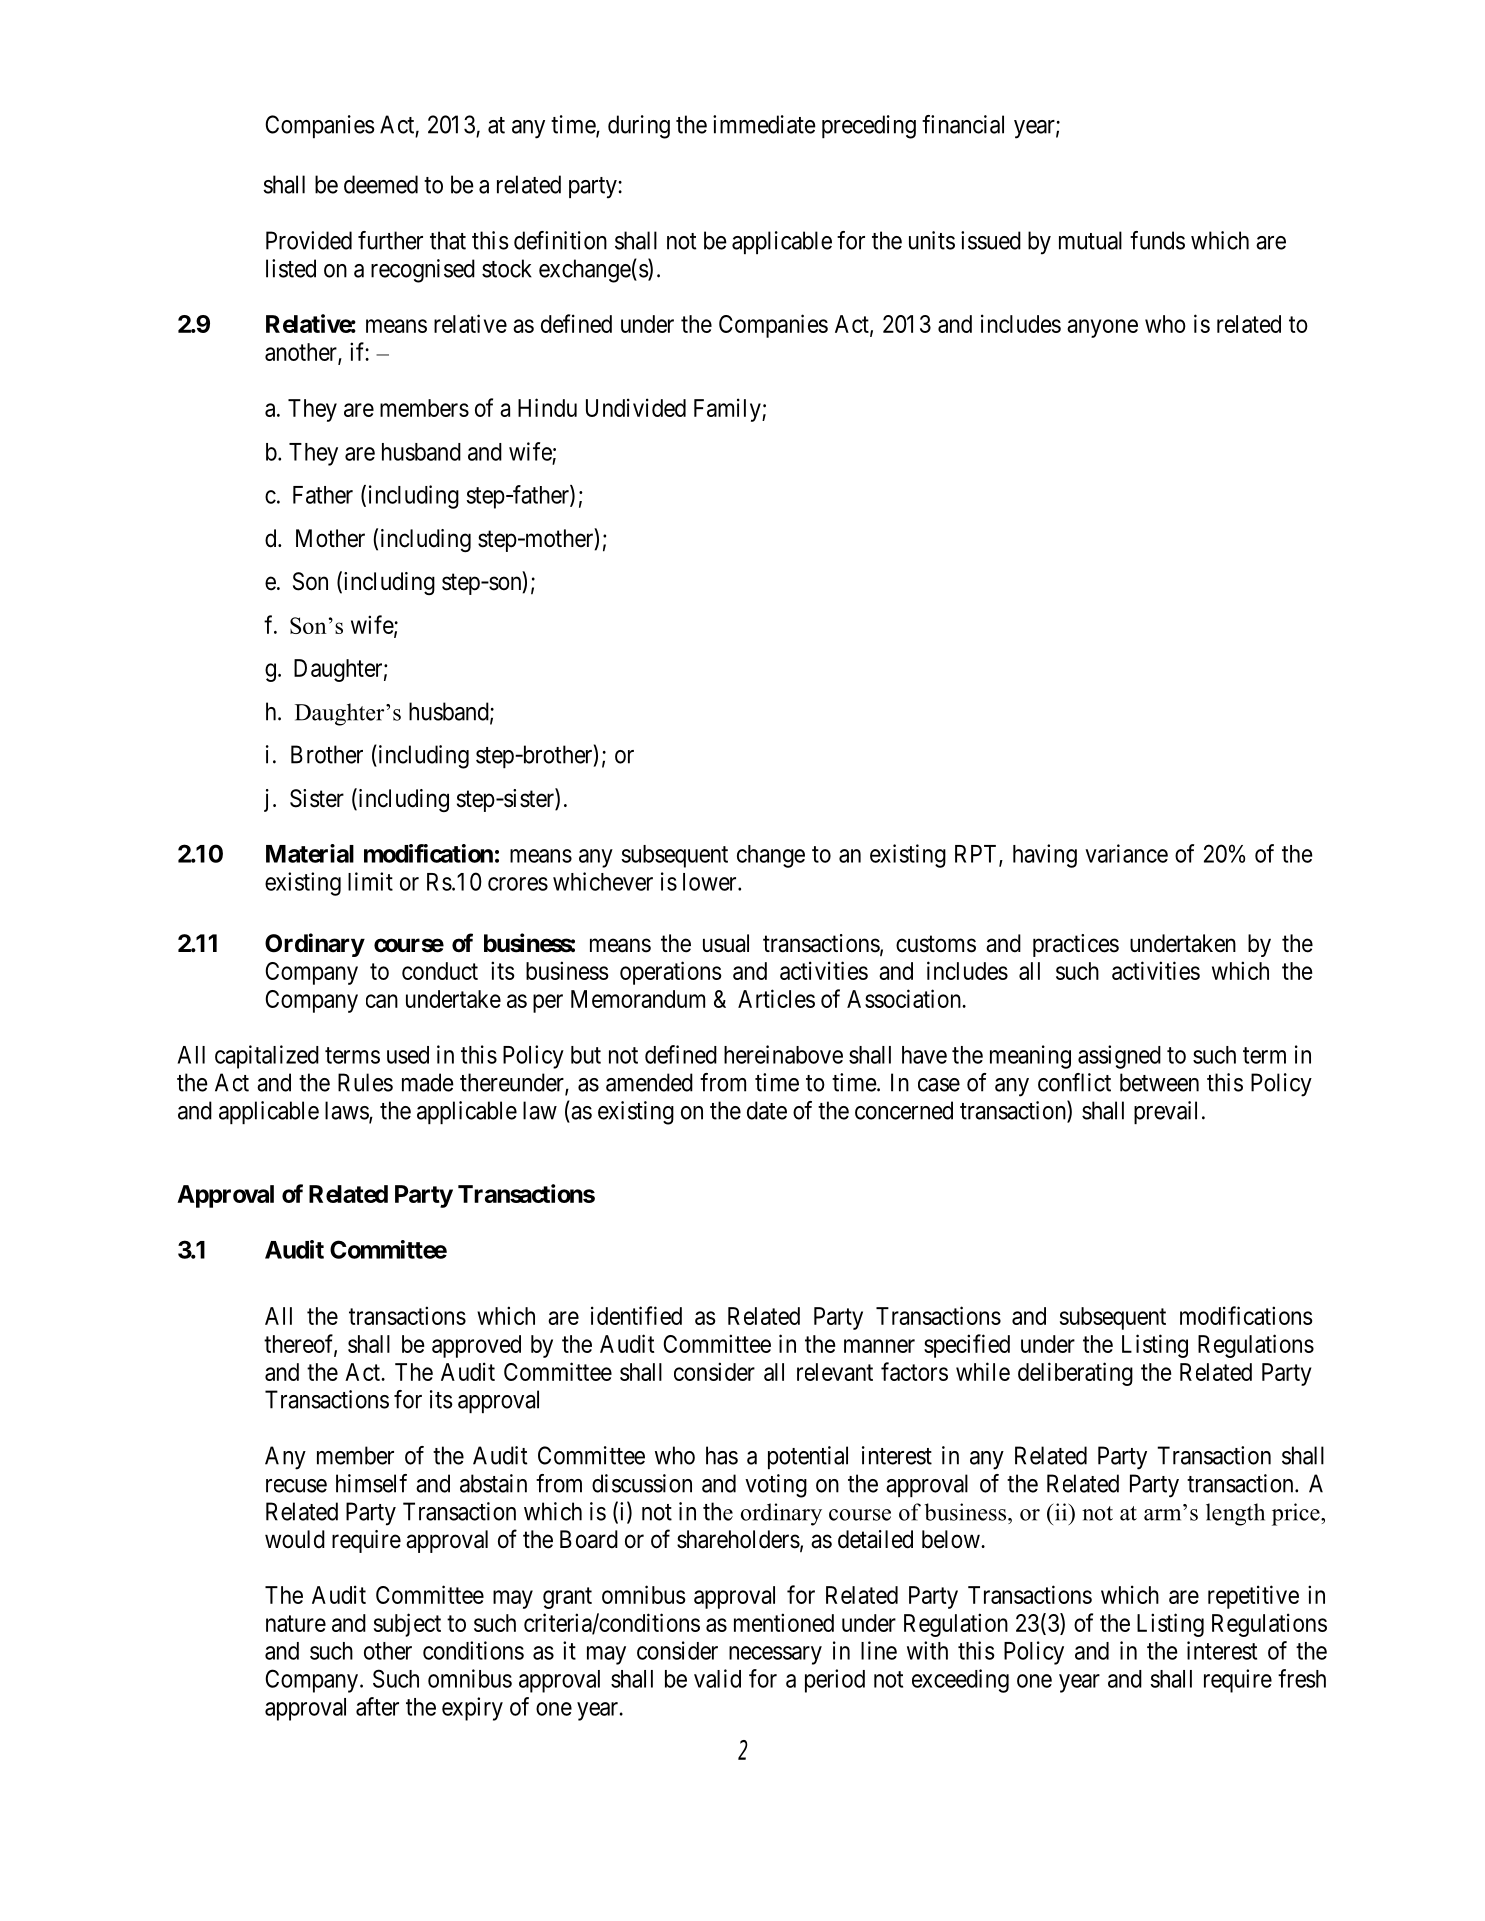  What do you see at coordinates (1102, 328) in the screenshot?
I see `anyone` at bounding box center [1102, 328].
